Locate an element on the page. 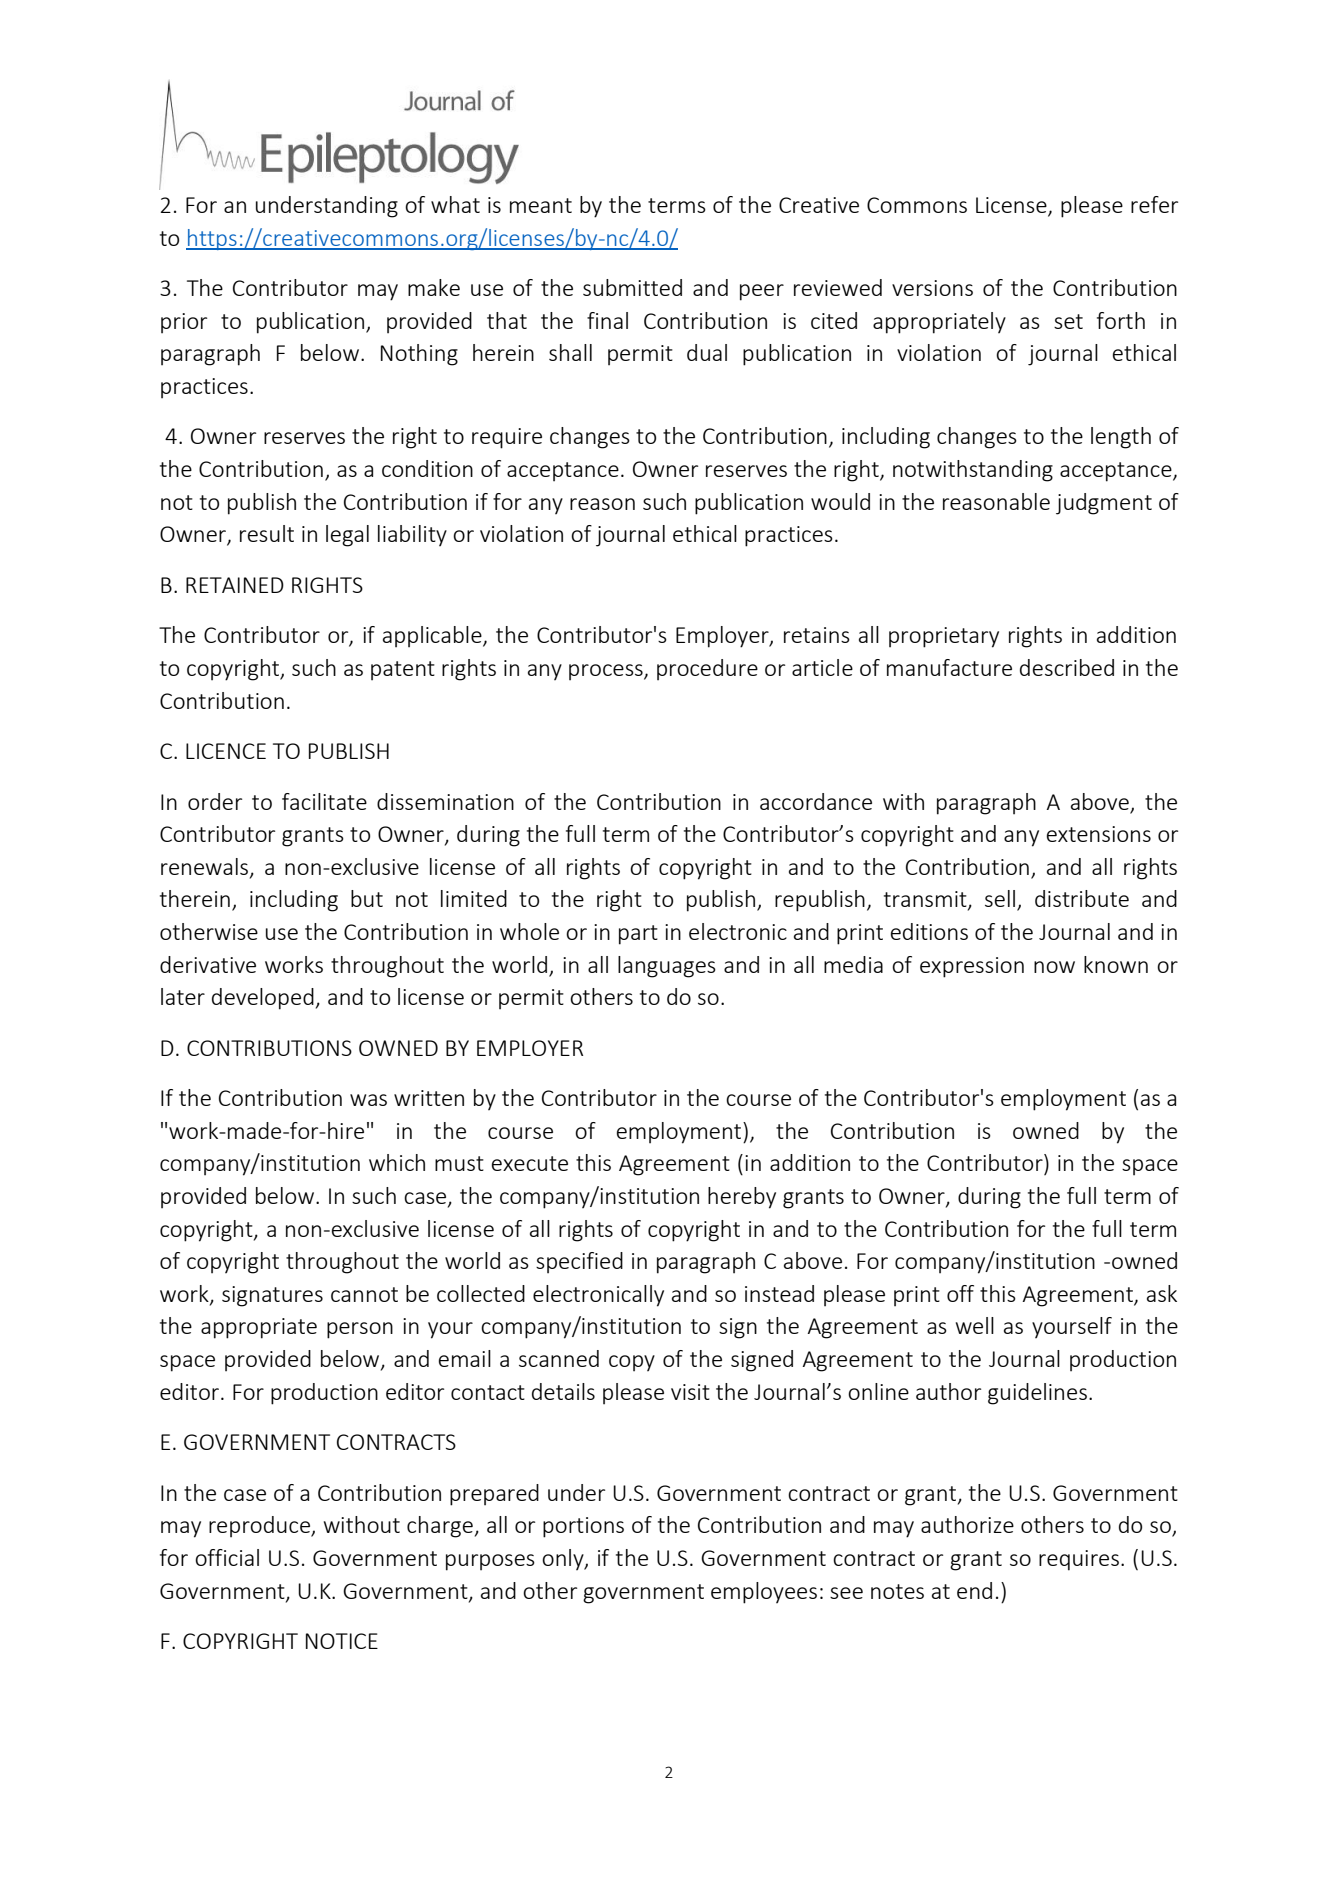  submitted is located at coordinates (632, 287).
